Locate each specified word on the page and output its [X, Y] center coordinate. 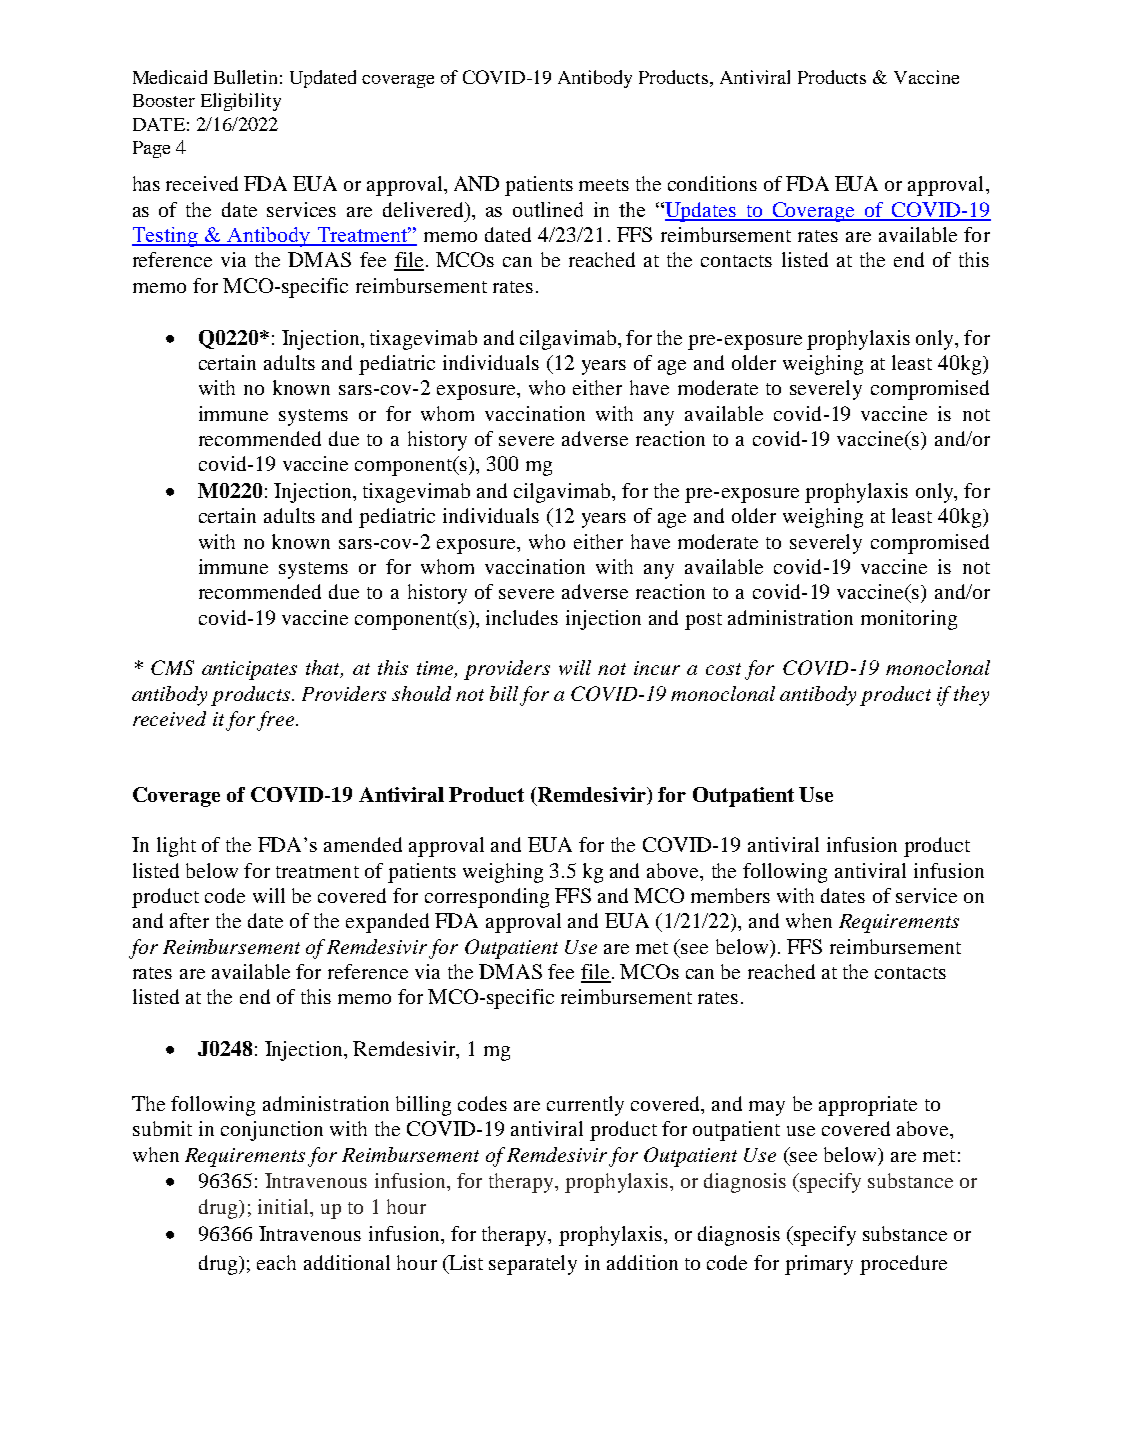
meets [604, 185]
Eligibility [241, 102]
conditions [712, 183]
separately [533, 1265]
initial [284, 1206]
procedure [903, 1265]
